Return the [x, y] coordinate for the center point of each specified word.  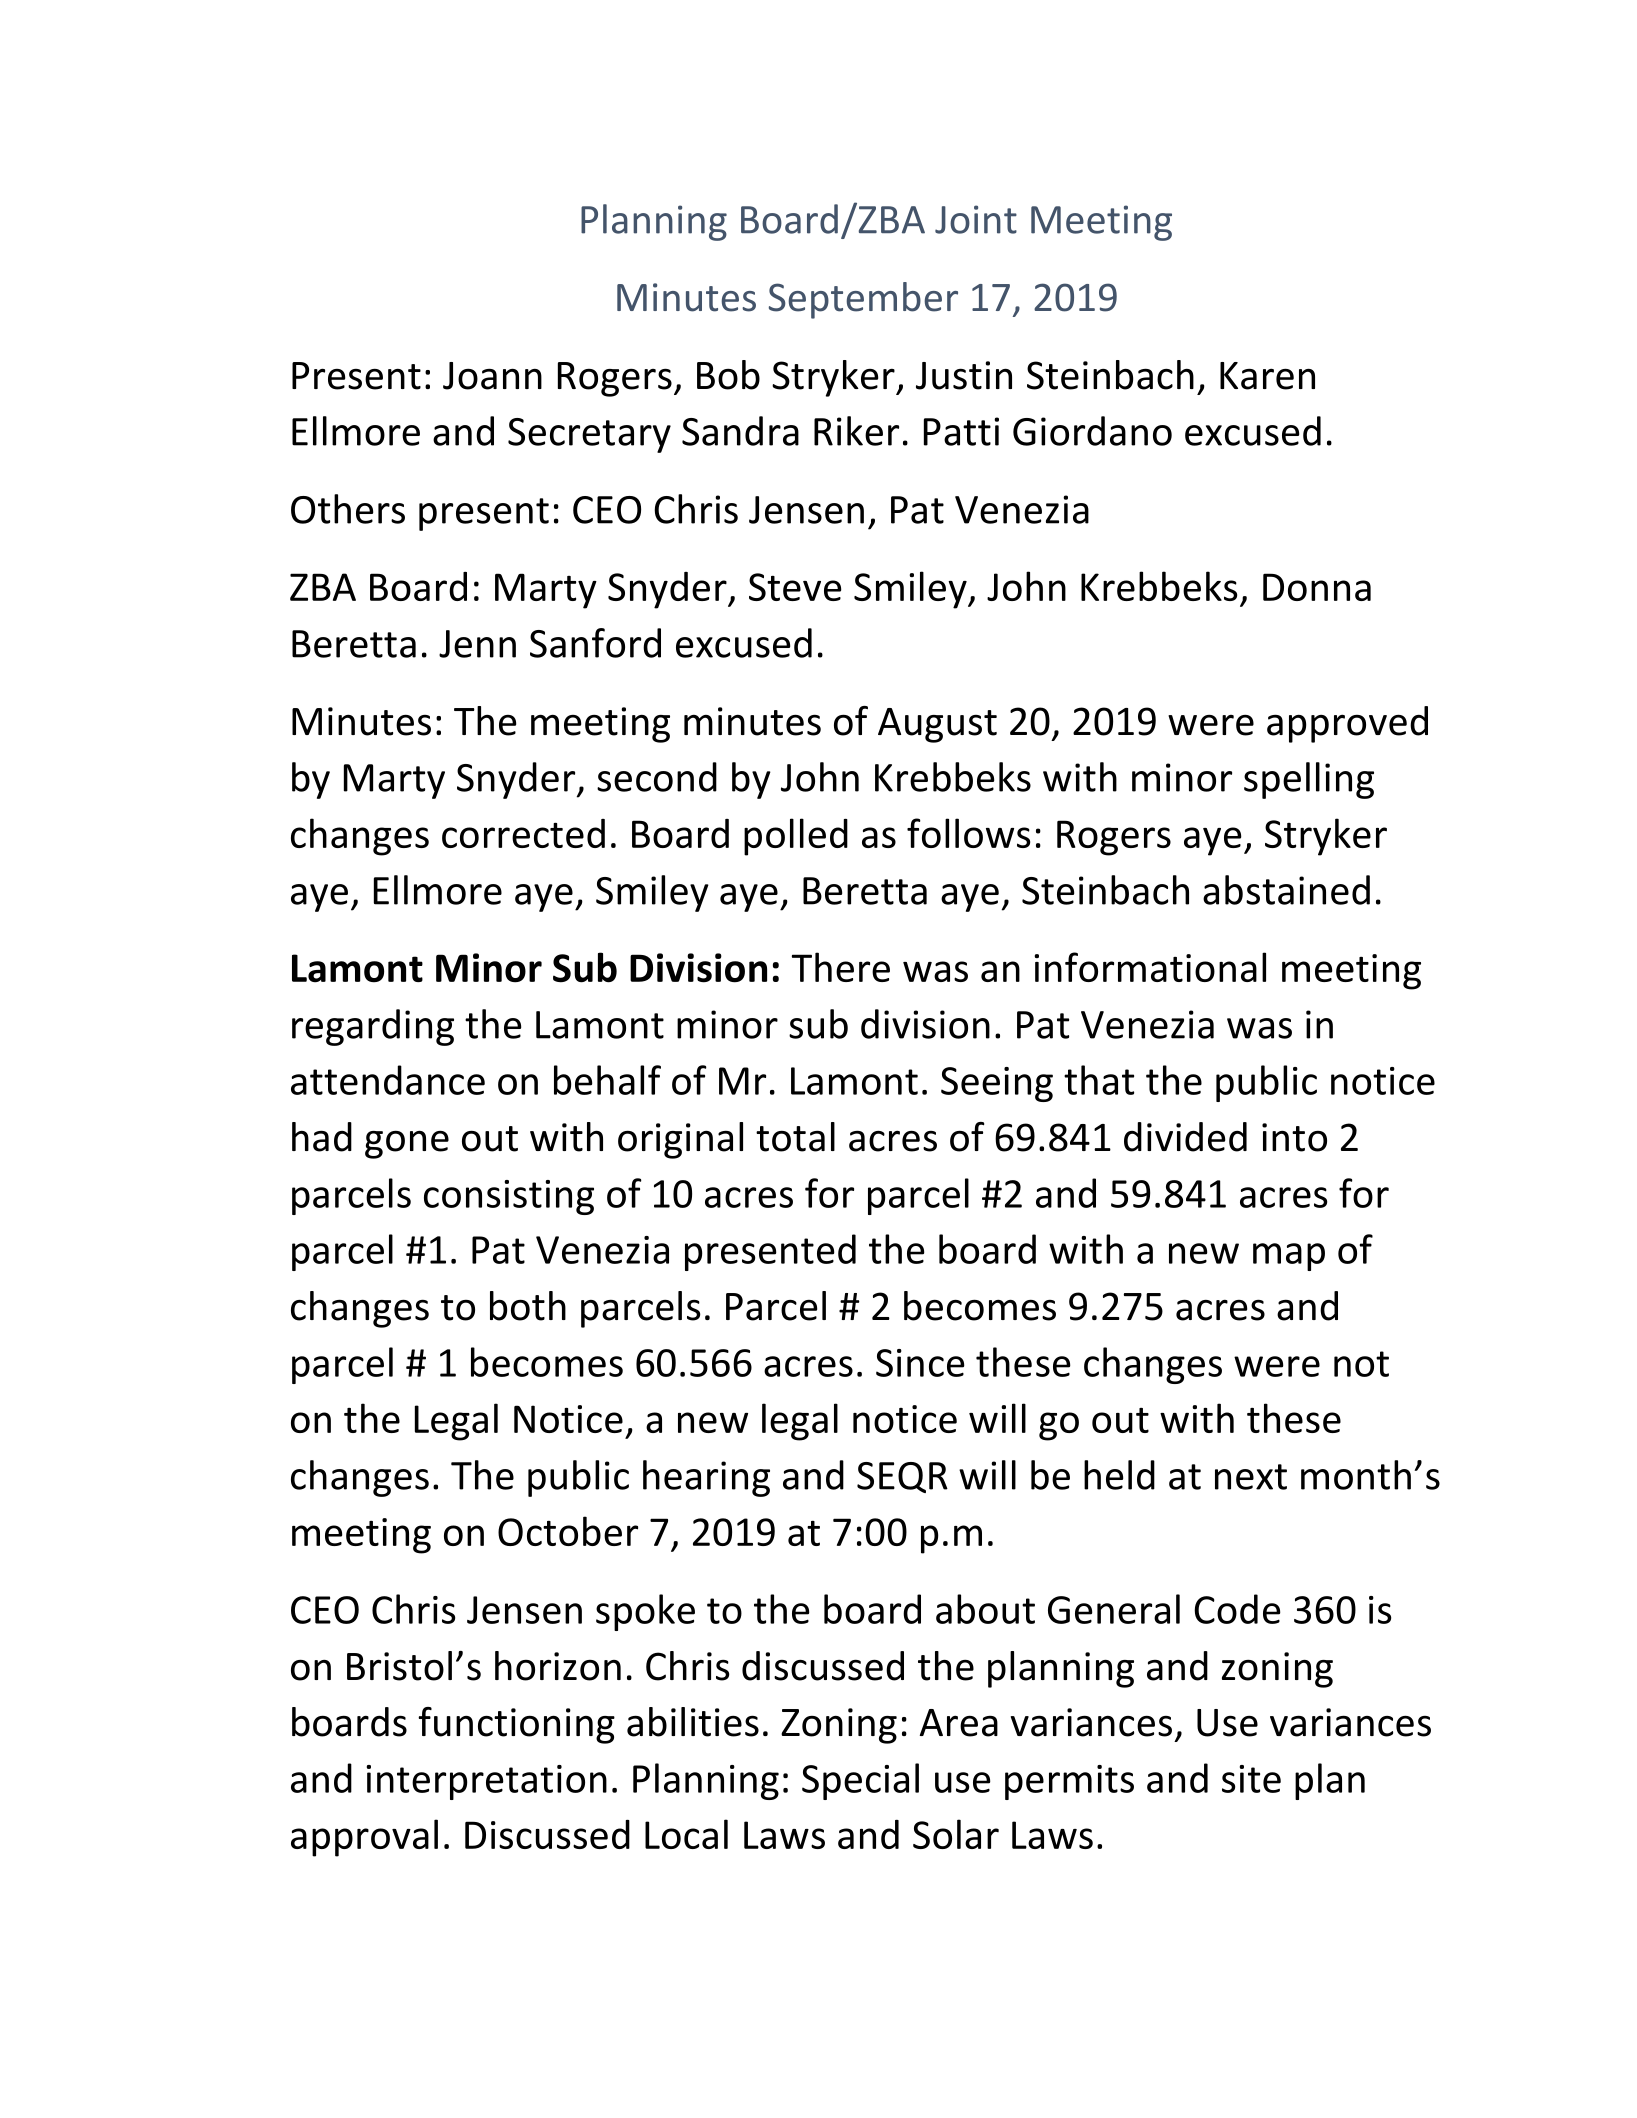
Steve [795, 587]
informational [1150, 967]
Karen [1267, 376]
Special [860, 1781]
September [863, 300]
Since [920, 1363]
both [528, 1306]
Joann [492, 376]
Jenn [477, 644]
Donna [1317, 587]
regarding [373, 1027]
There [841, 967]
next [1251, 1477]
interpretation [487, 1782]
